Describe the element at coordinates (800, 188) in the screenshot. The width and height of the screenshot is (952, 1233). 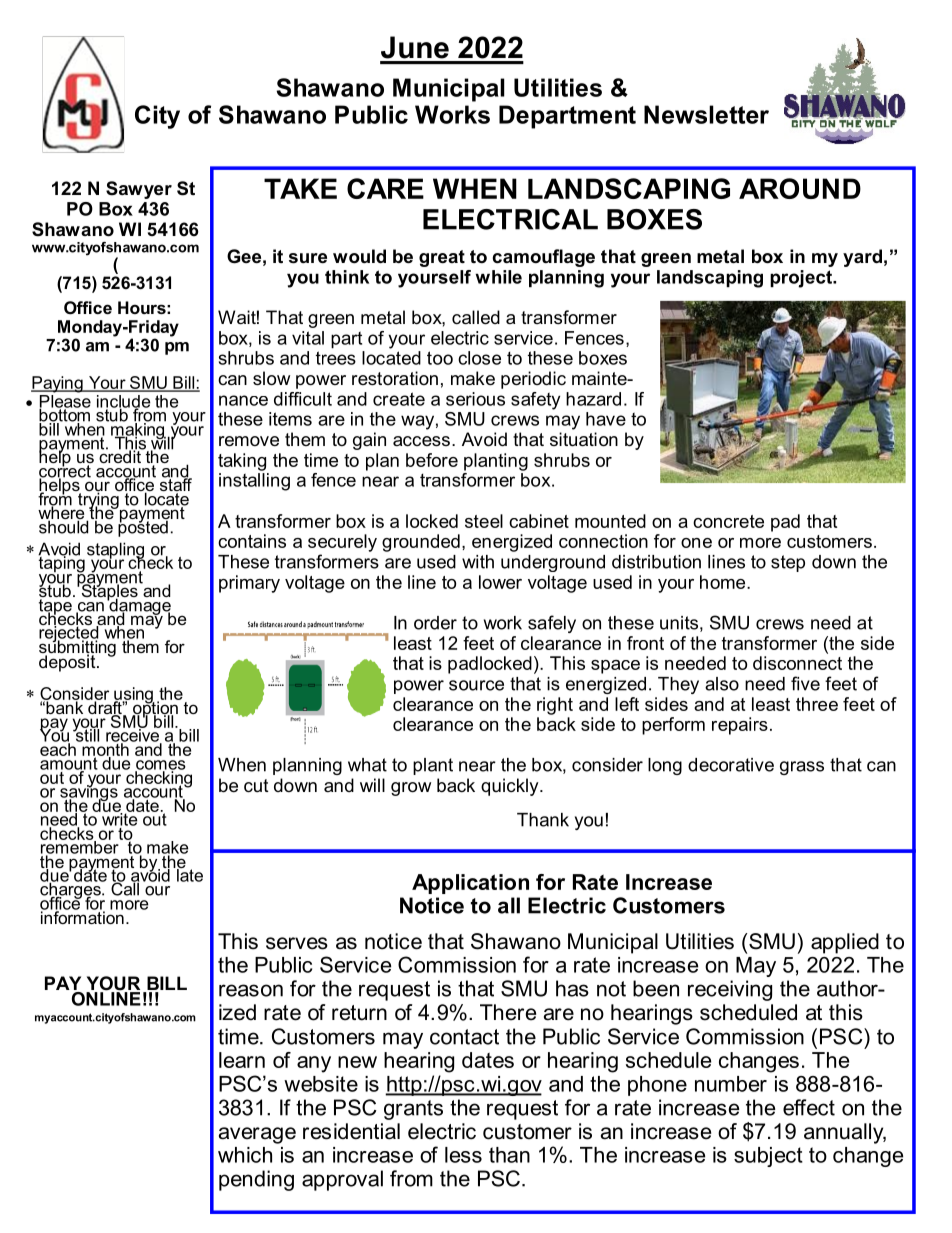
I see `AROUND` at that location.
